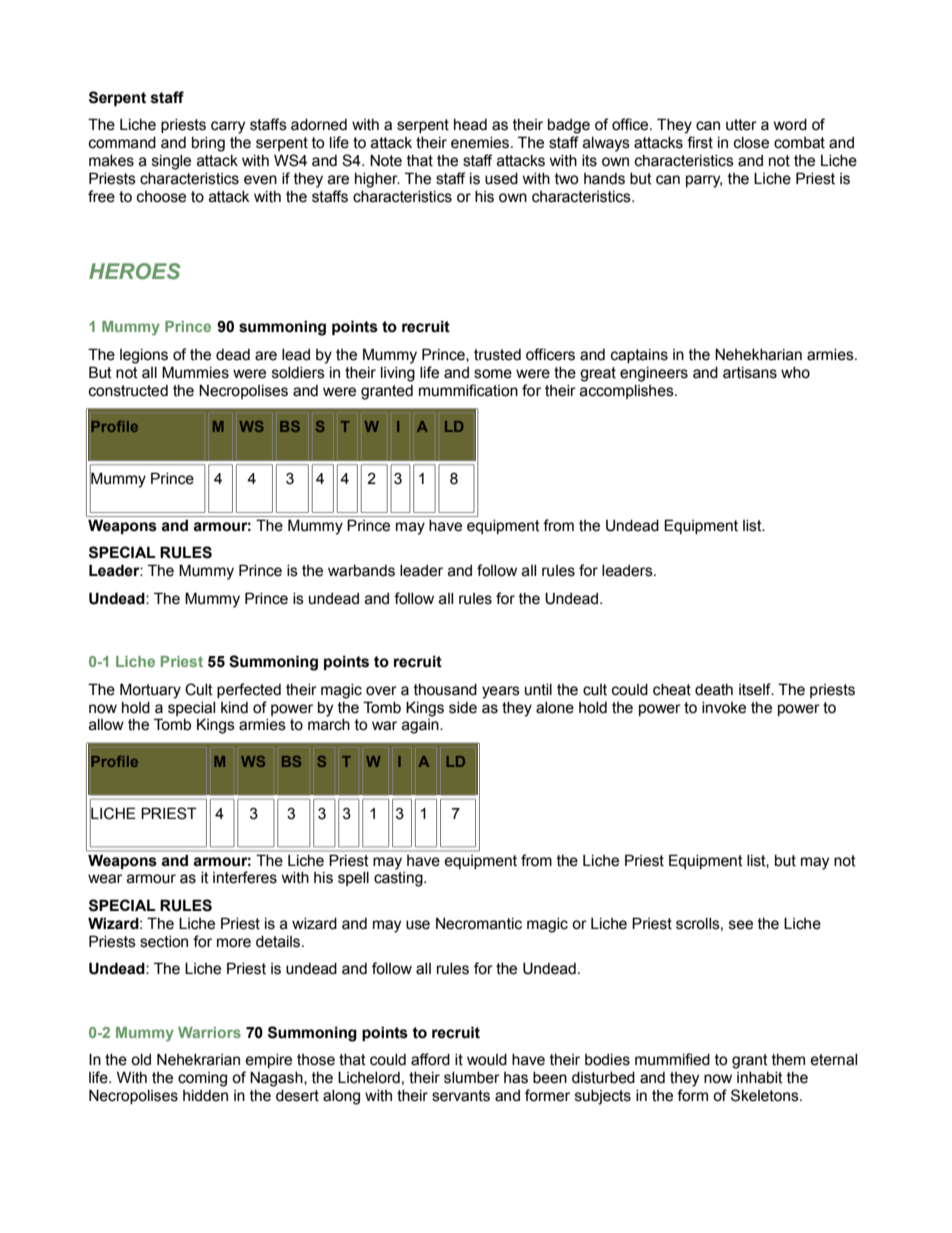 The image size is (952, 1233). What do you see at coordinates (751, 143) in the document?
I see `close` at bounding box center [751, 143].
